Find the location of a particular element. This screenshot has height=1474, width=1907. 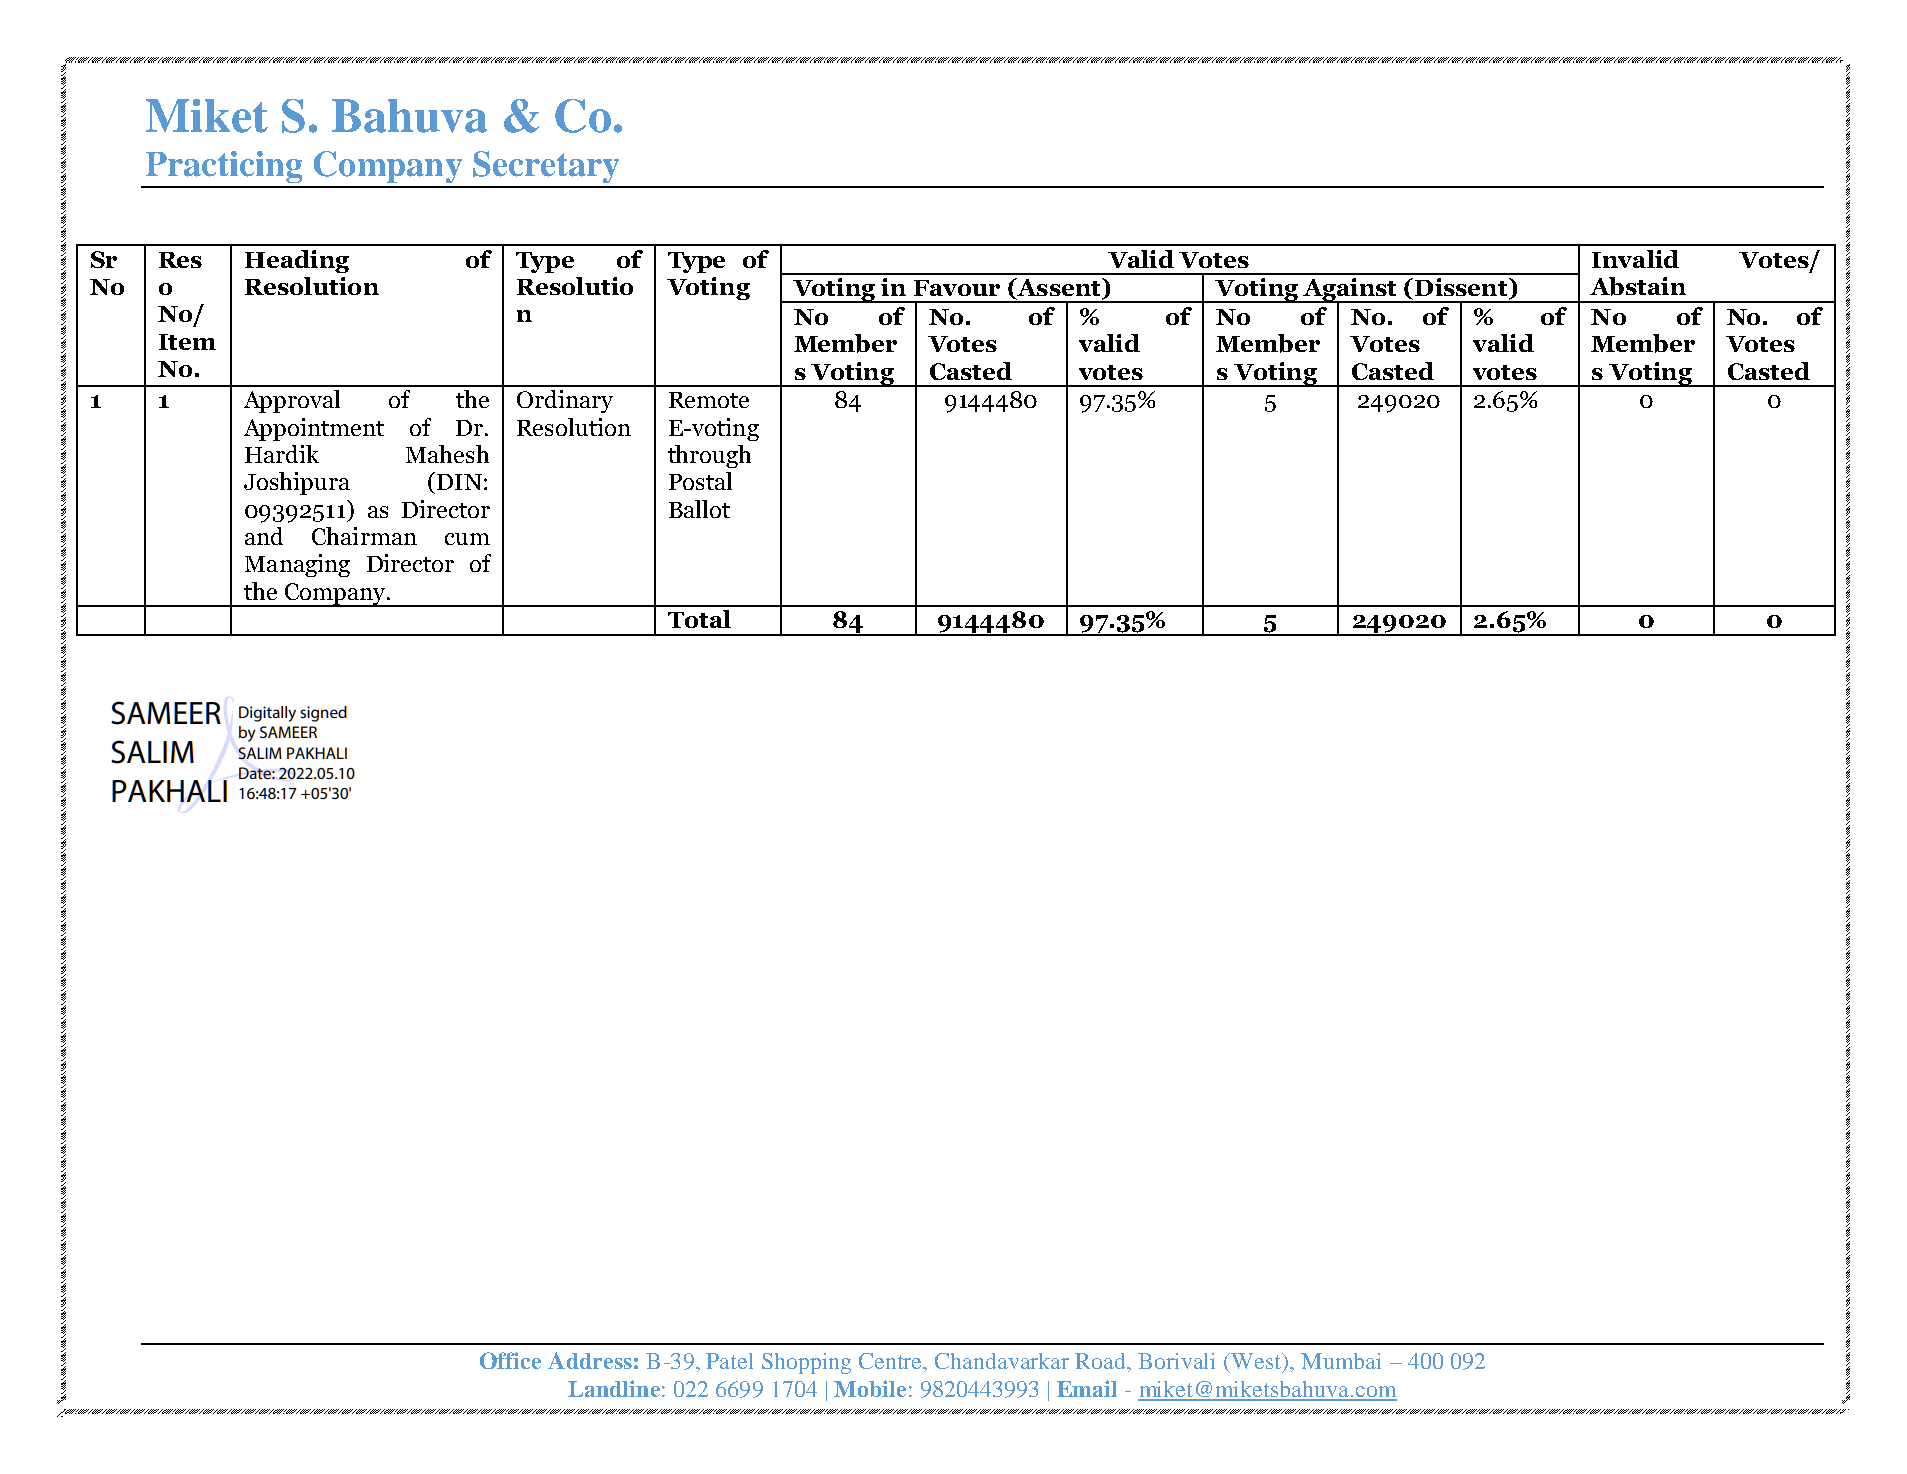

Favour is located at coordinates (957, 288).
